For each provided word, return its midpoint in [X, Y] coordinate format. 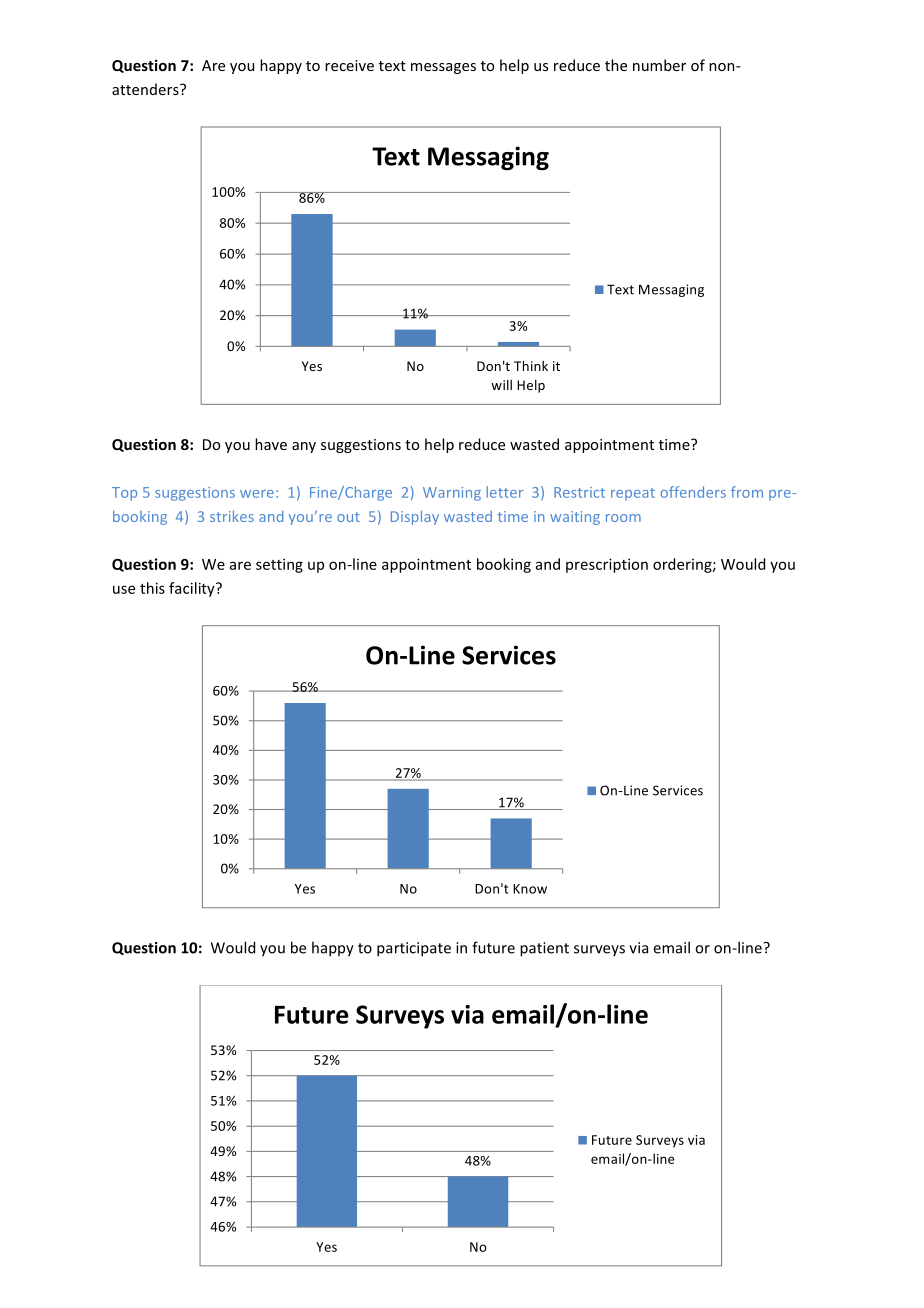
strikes [232, 516]
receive [349, 65]
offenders [693, 492]
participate [414, 949]
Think [531, 366]
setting [279, 565]
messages [443, 68]
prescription [607, 565]
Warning [452, 494]
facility [193, 589]
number [659, 65]
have [271, 444]
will [501, 385]
